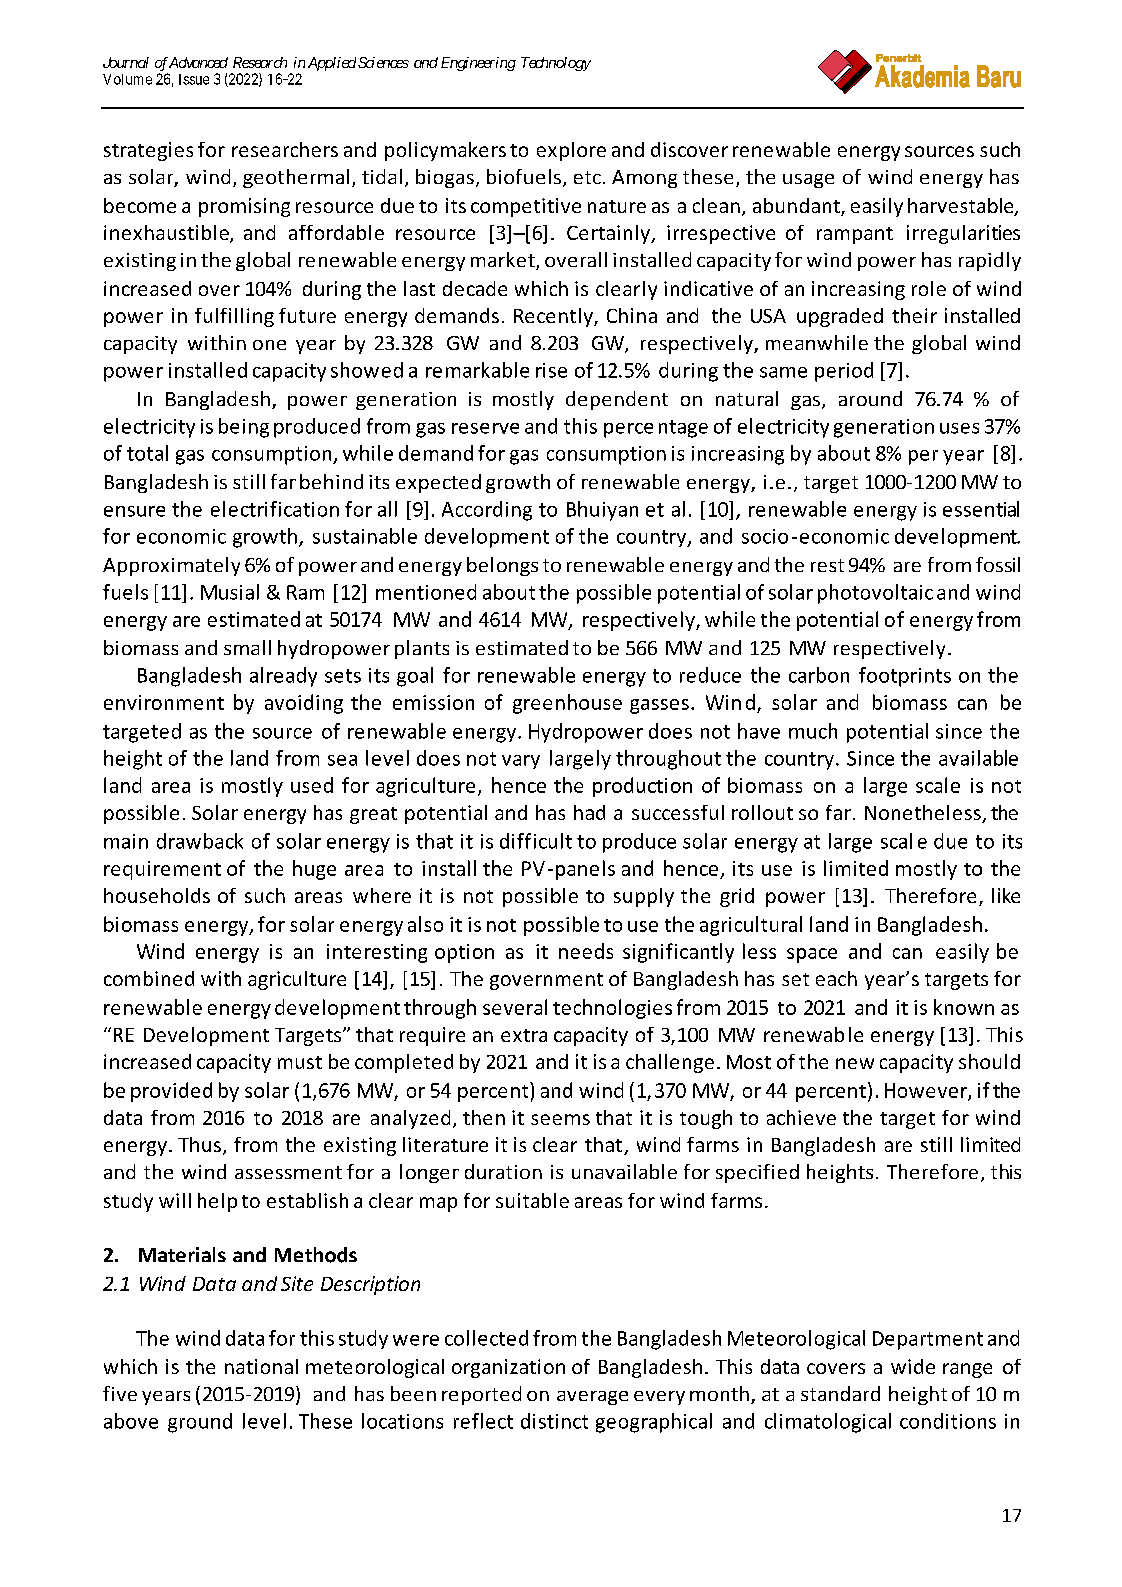  I want to click on should, so click(989, 1061).
